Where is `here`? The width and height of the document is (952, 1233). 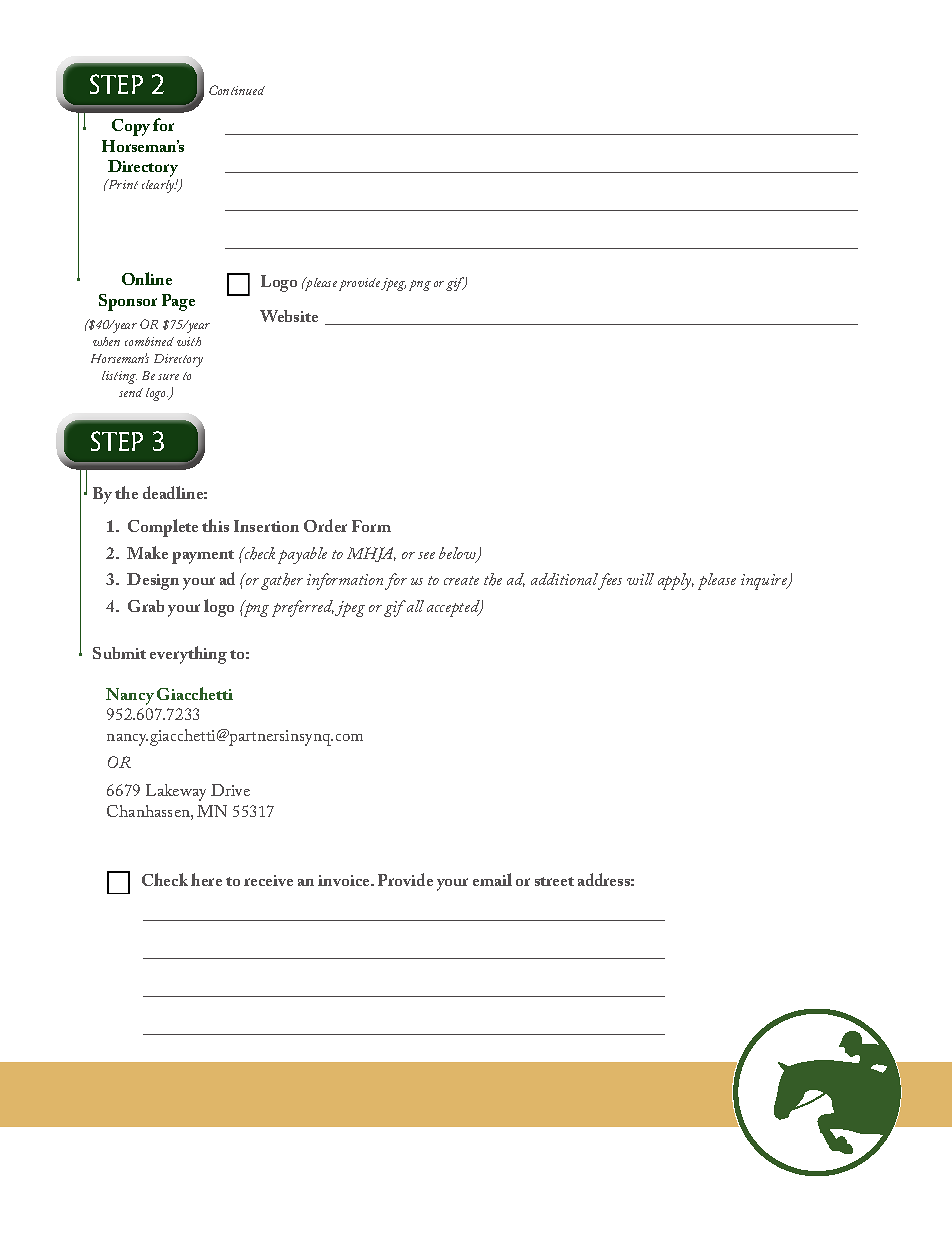 here is located at coordinates (206, 879).
